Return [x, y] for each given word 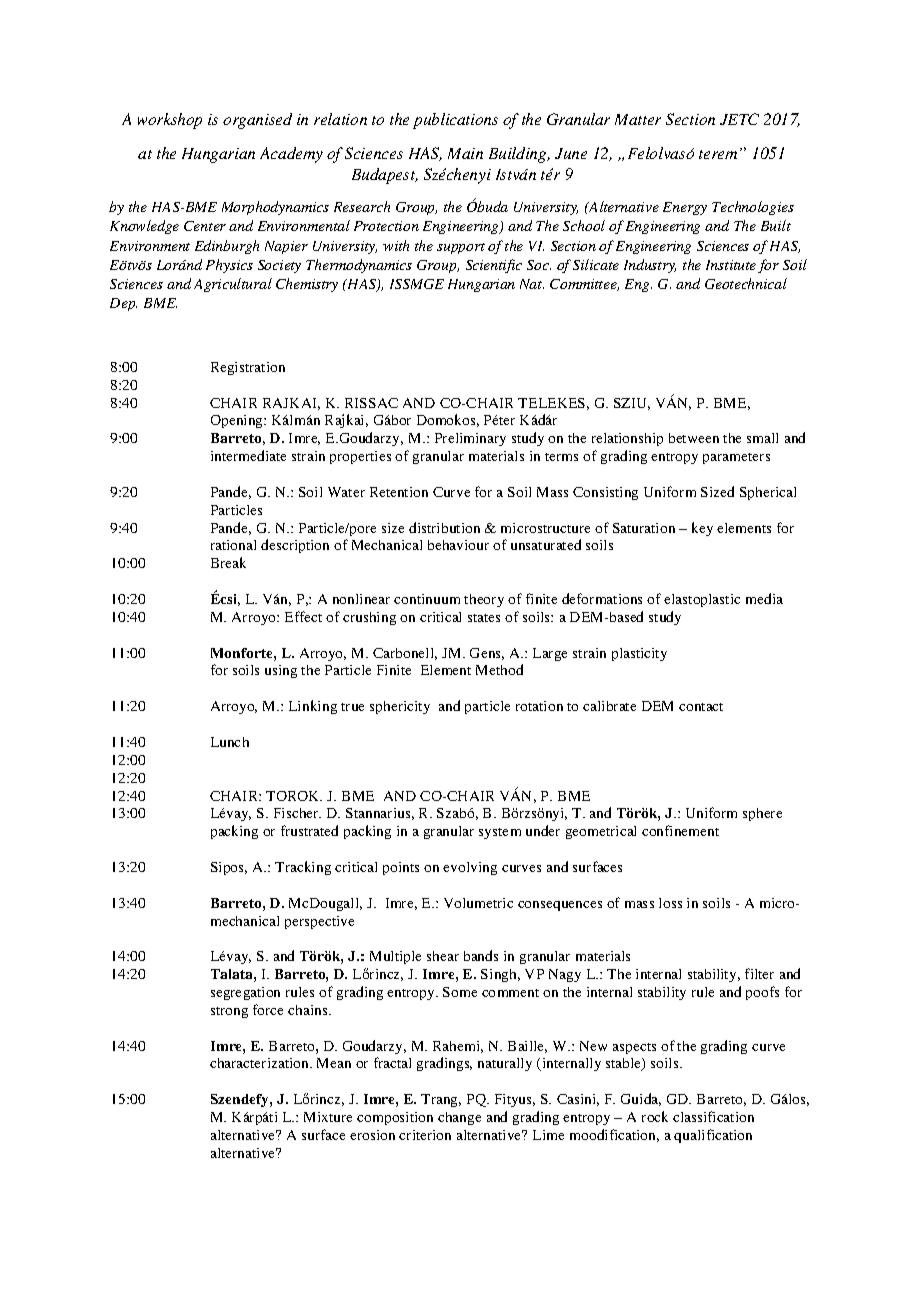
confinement [680, 830]
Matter [638, 119]
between [694, 438]
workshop [170, 121]
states [484, 618]
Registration [248, 368]
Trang [441, 1100]
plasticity [639, 654]
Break [228, 562]
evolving [470, 868]
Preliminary [470, 439]
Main [465, 153]
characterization [260, 1063]
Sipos [229, 868]
